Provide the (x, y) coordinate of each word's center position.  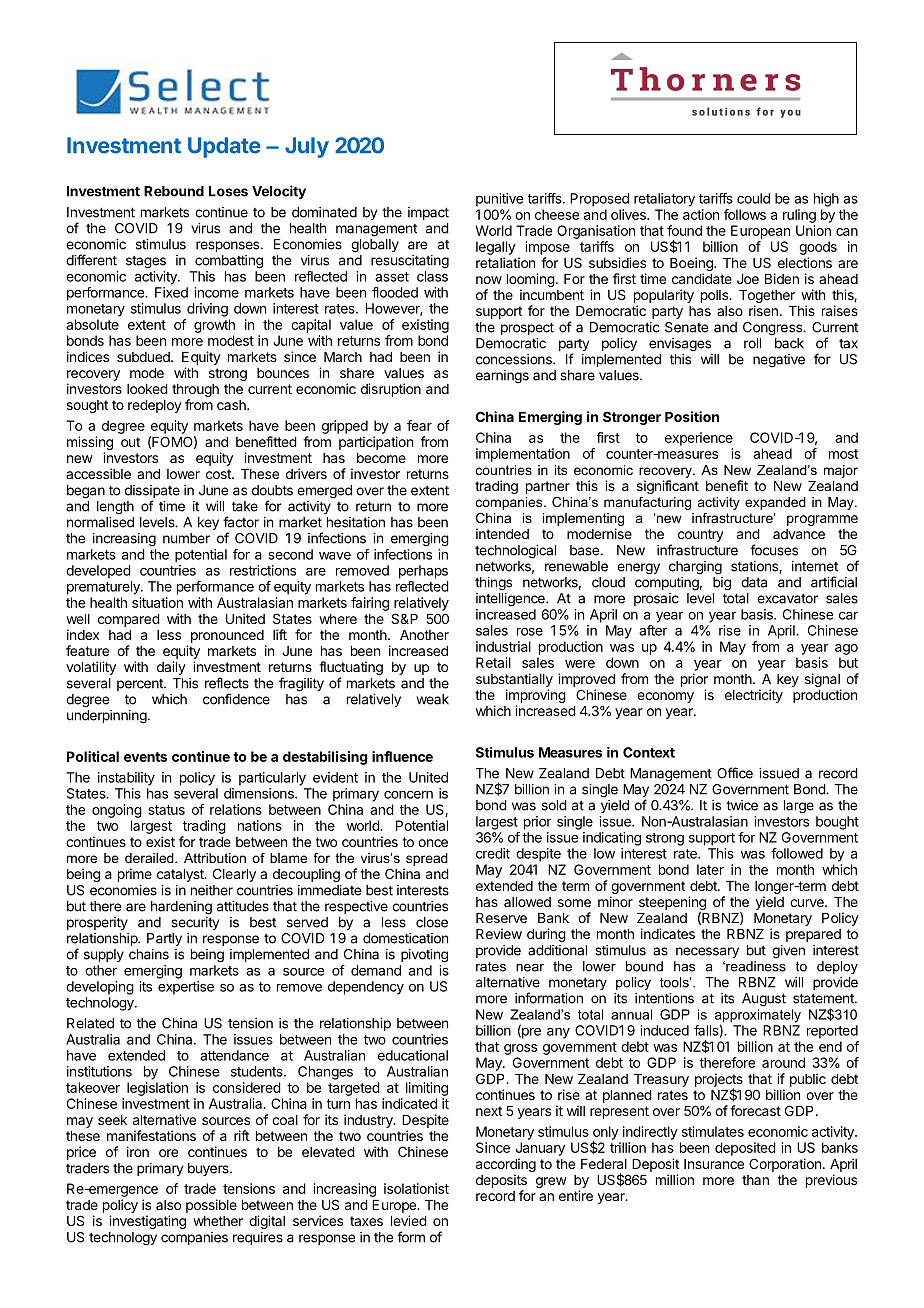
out (130, 442)
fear (419, 425)
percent (141, 685)
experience (699, 439)
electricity (754, 696)
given (788, 952)
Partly (164, 939)
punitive (499, 200)
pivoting (424, 956)
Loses (228, 191)
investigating (147, 1222)
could (753, 198)
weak (432, 699)
